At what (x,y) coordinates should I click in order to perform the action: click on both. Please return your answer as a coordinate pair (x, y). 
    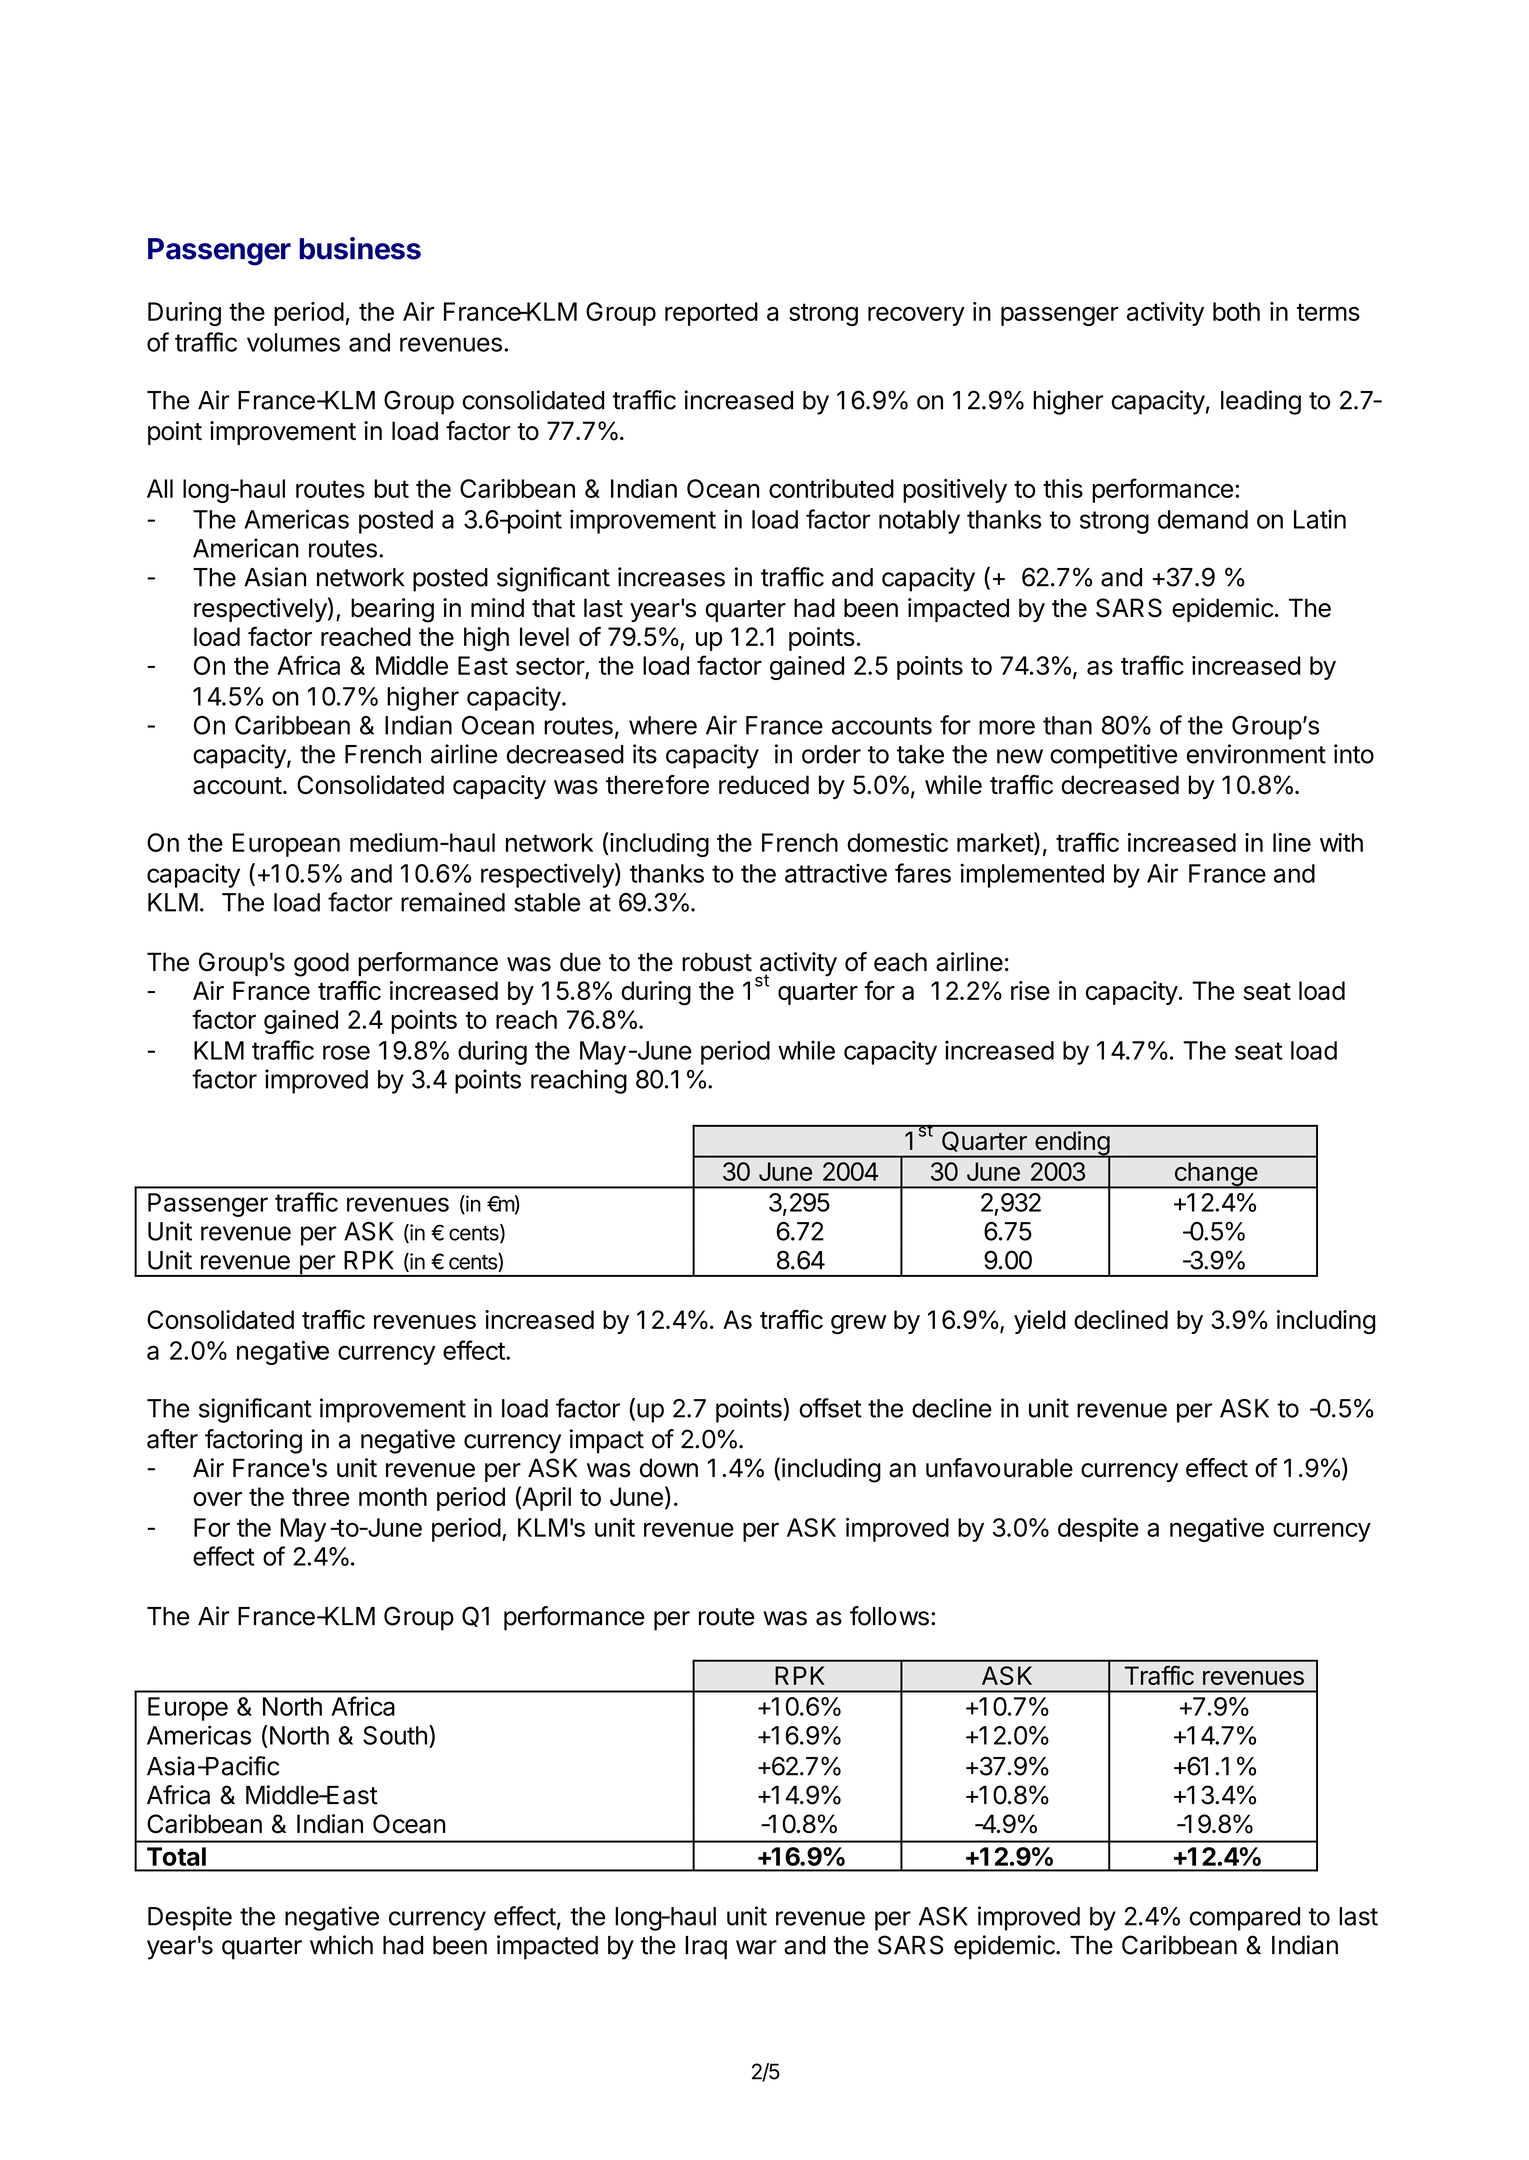
    Looking at the image, I should click on (1236, 311).
